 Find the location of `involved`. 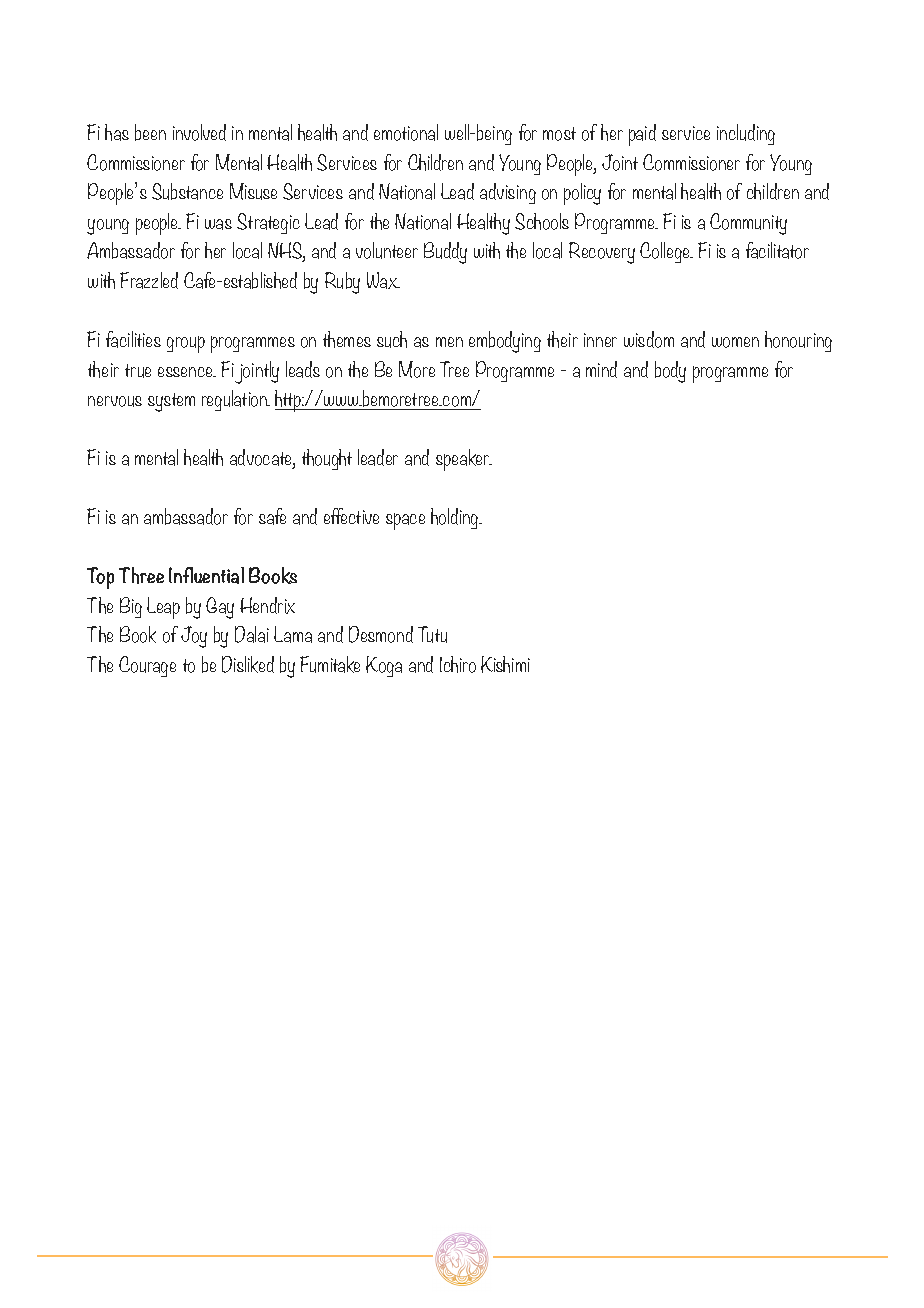

involved is located at coordinates (199, 132).
